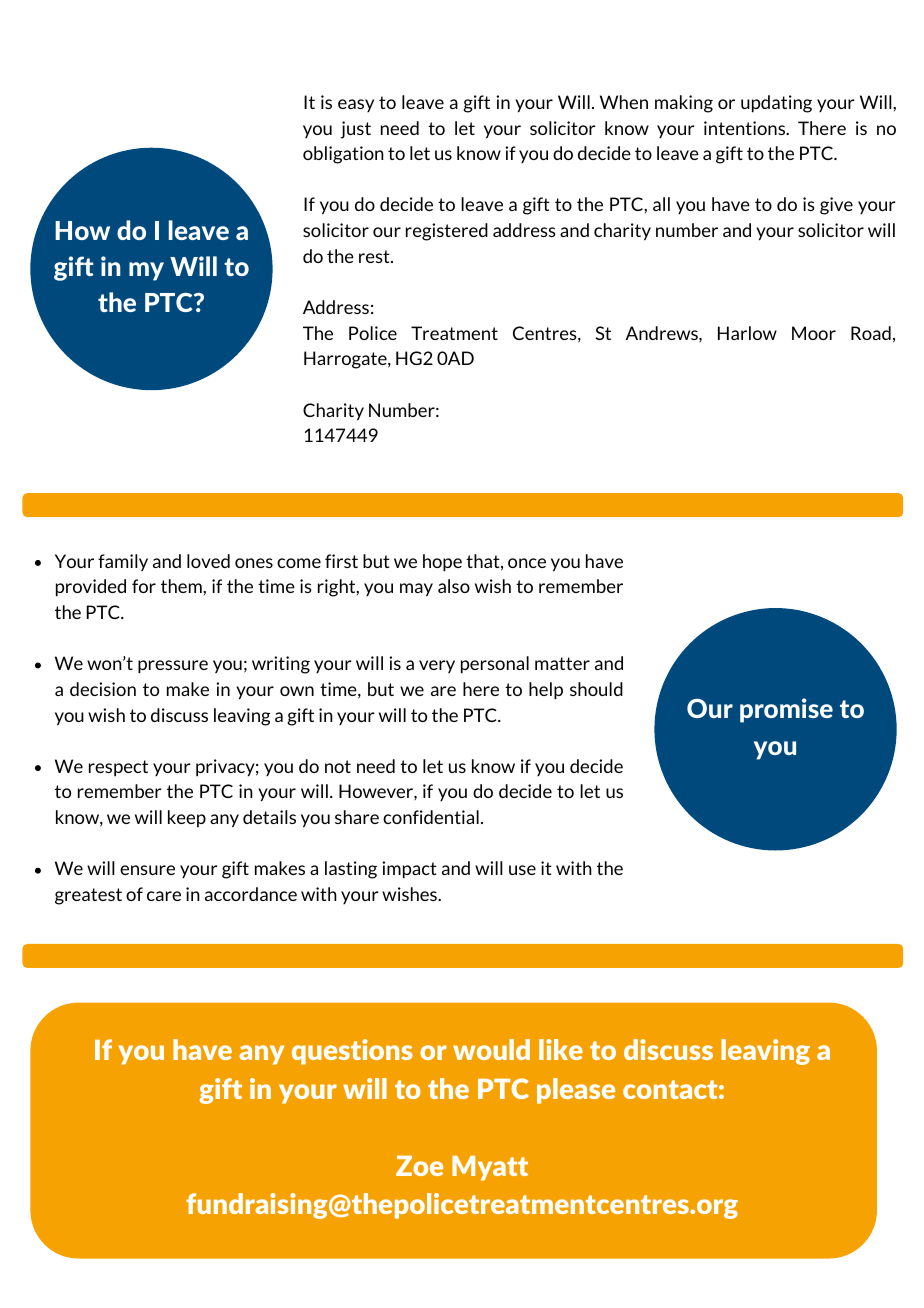 The height and width of the document is (1308, 924). I want to click on promise, so click(786, 710).
